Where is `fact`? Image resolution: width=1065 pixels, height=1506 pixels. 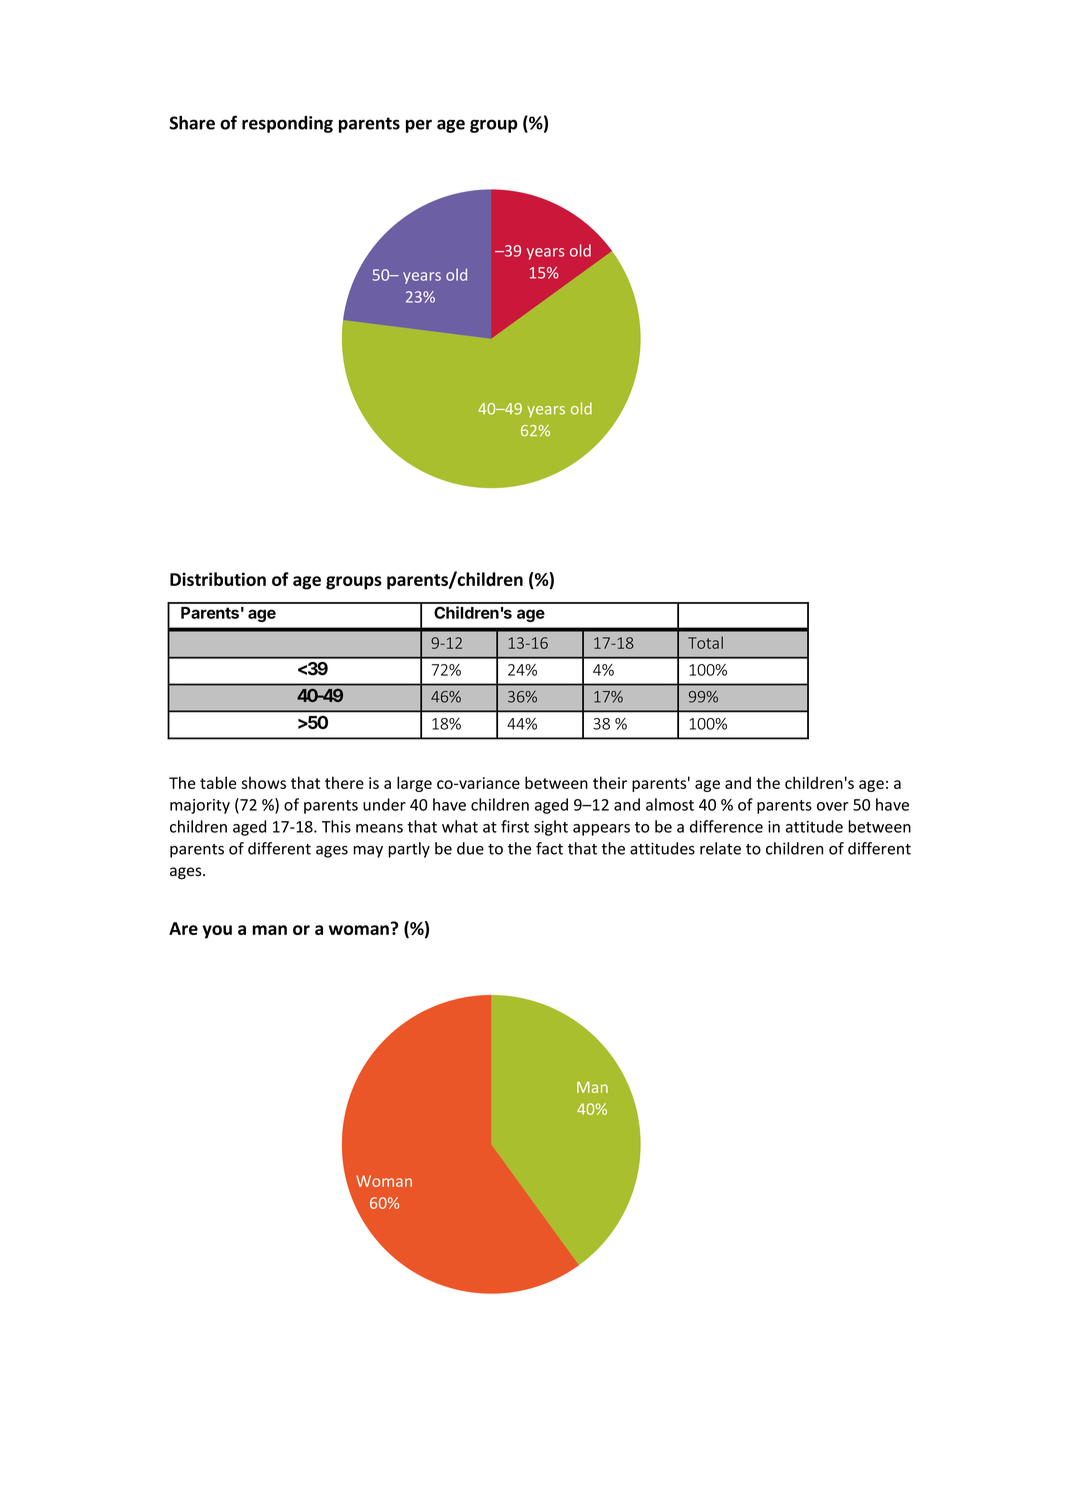 fact is located at coordinates (549, 848).
